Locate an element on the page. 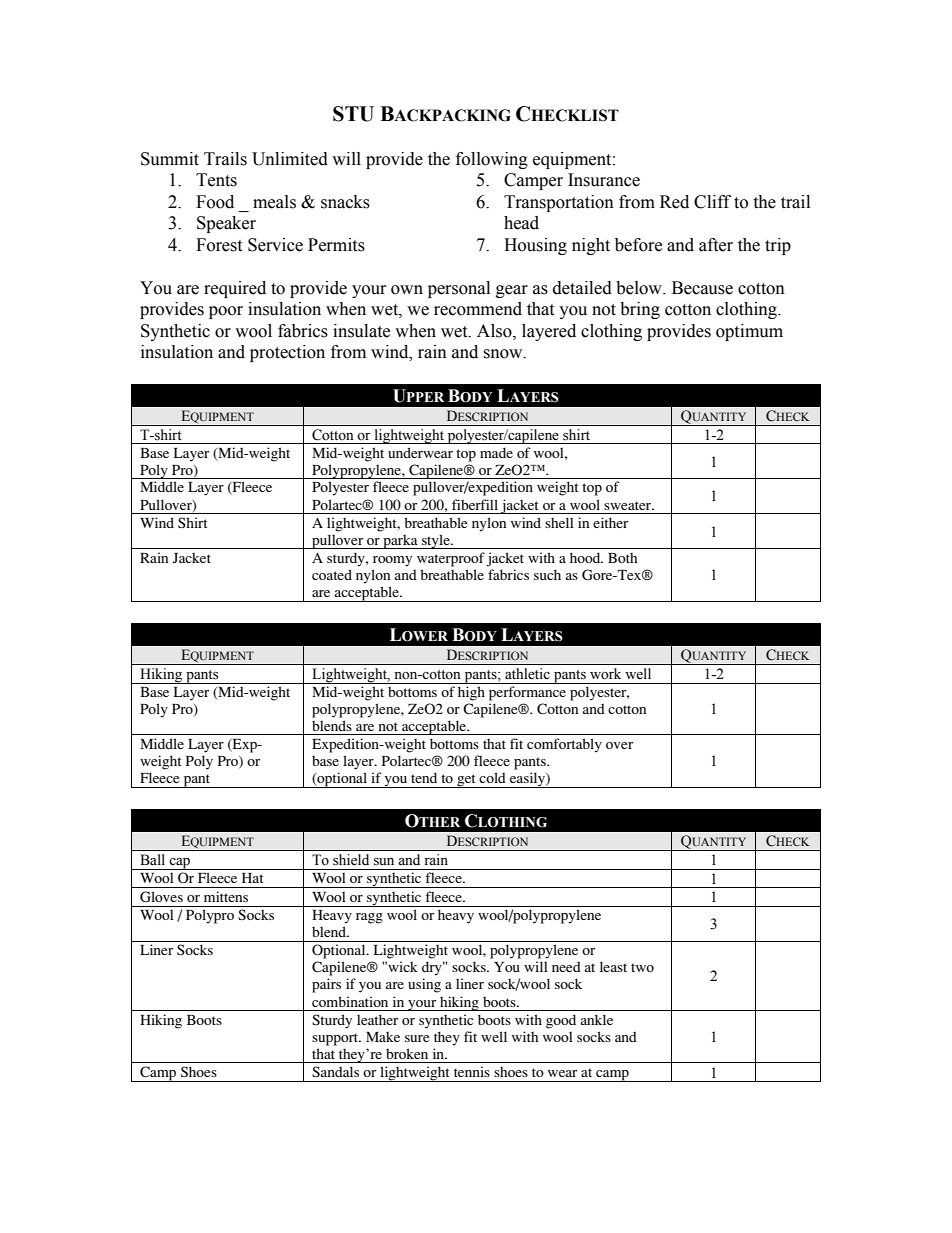 The height and width of the document is (1233, 952). support is located at coordinates (336, 1039).
